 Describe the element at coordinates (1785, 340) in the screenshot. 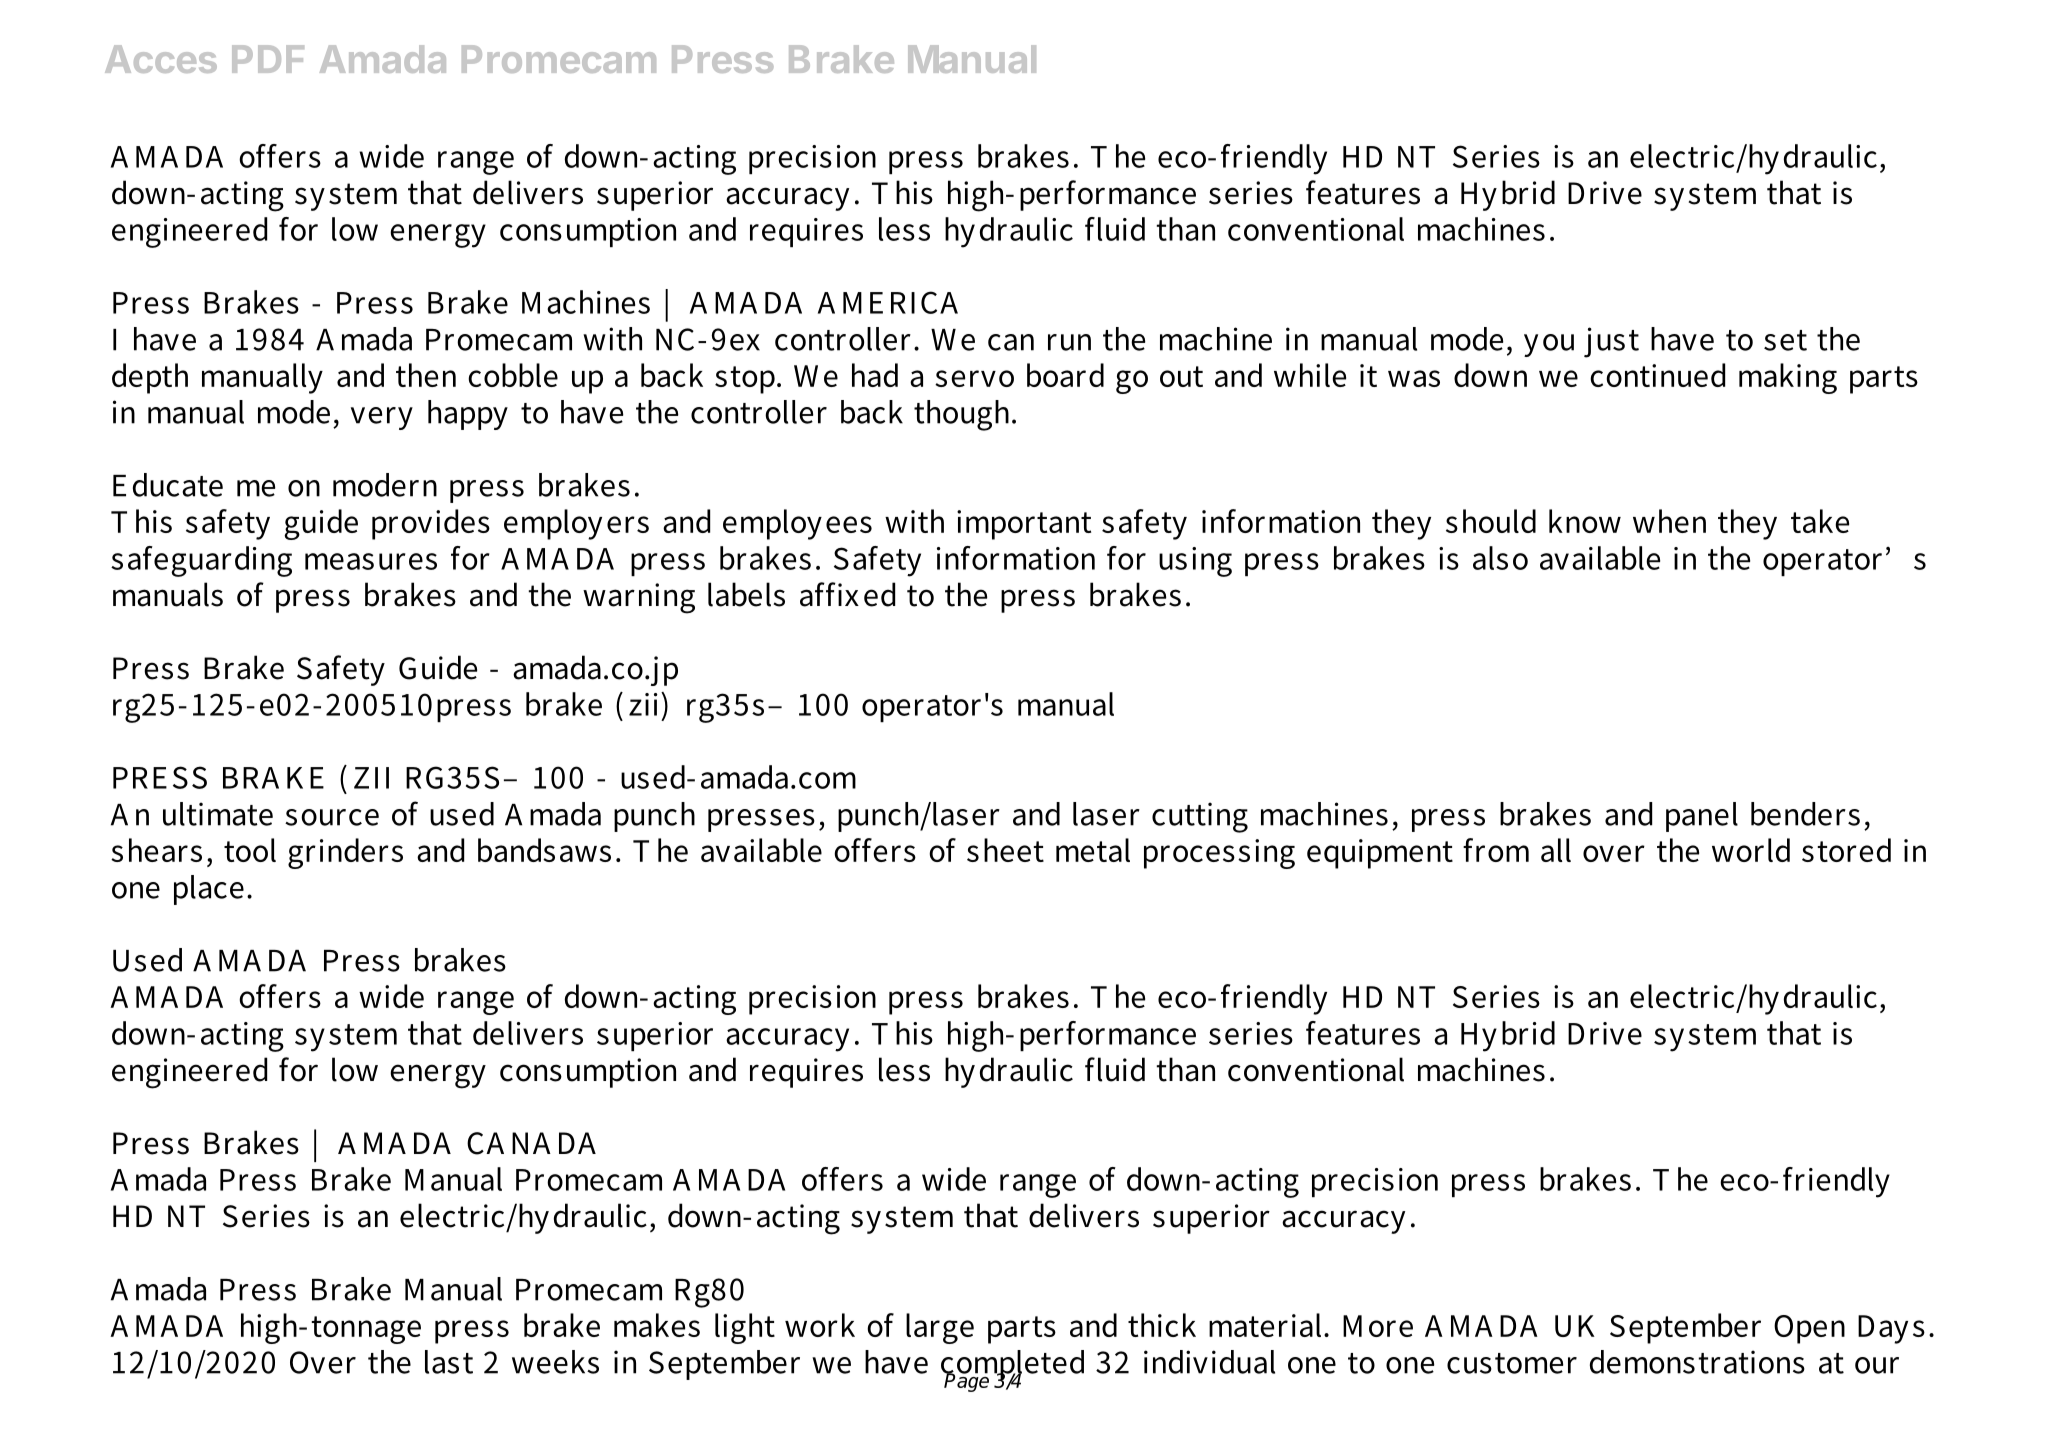

I see `set` at that location.
